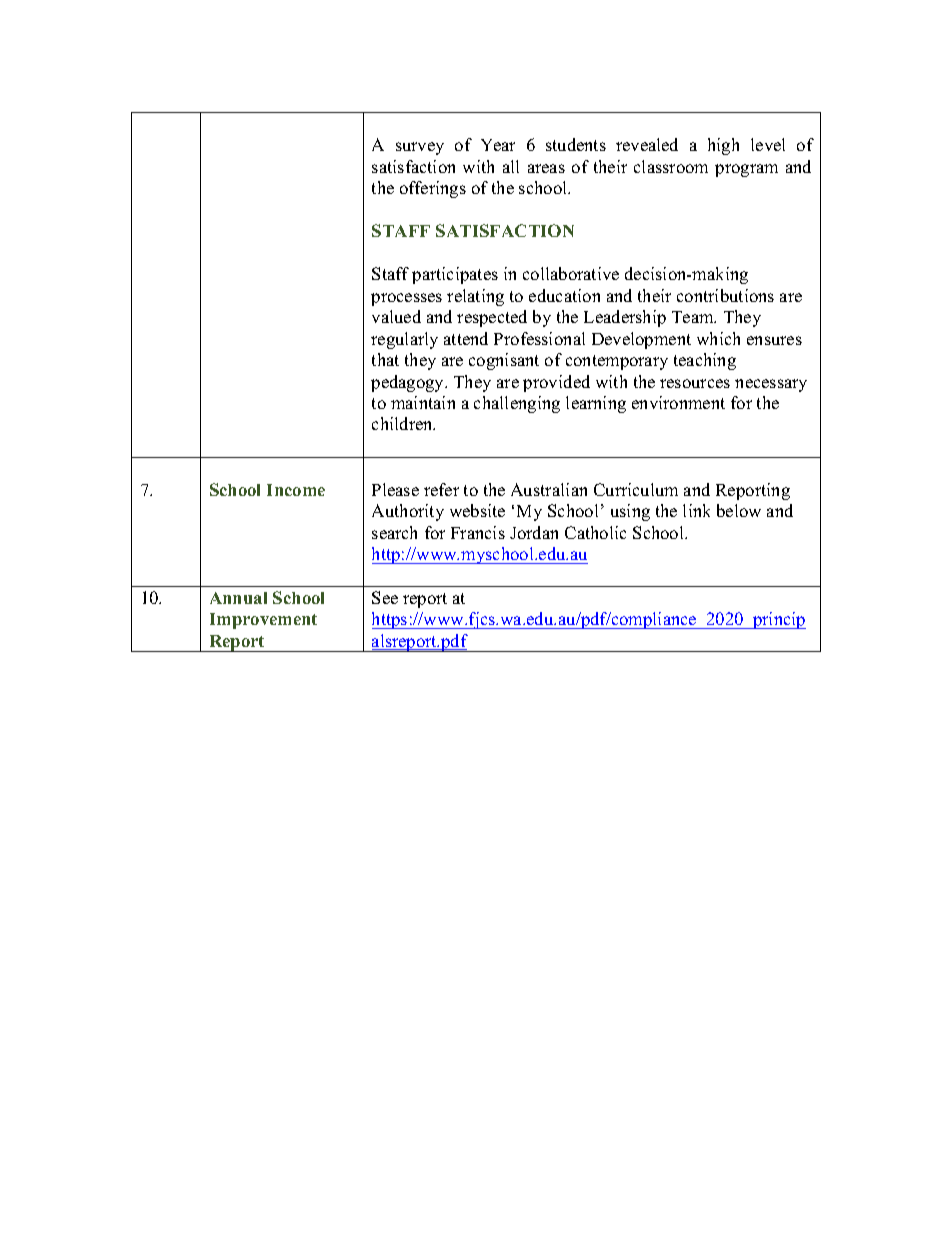  Describe the element at coordinates (492, 318) in the screenshot. I see `respected` at that location.
